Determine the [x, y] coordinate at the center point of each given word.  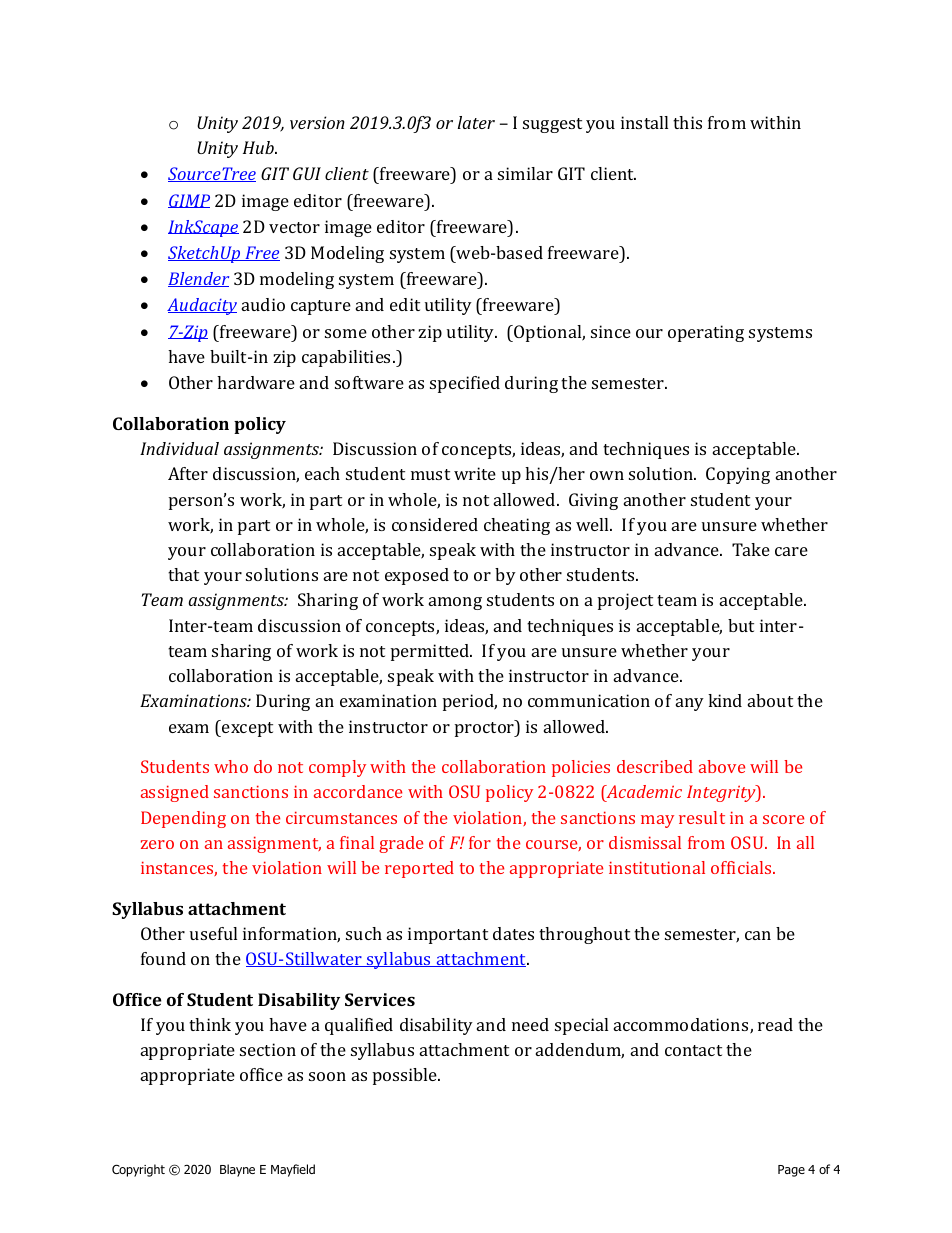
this [687, 122]
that [183, 574]
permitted [431, 652]
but [741, 625]
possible [406, 1076]
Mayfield [293, 1170]
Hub [259, 147]
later [476, 122]
